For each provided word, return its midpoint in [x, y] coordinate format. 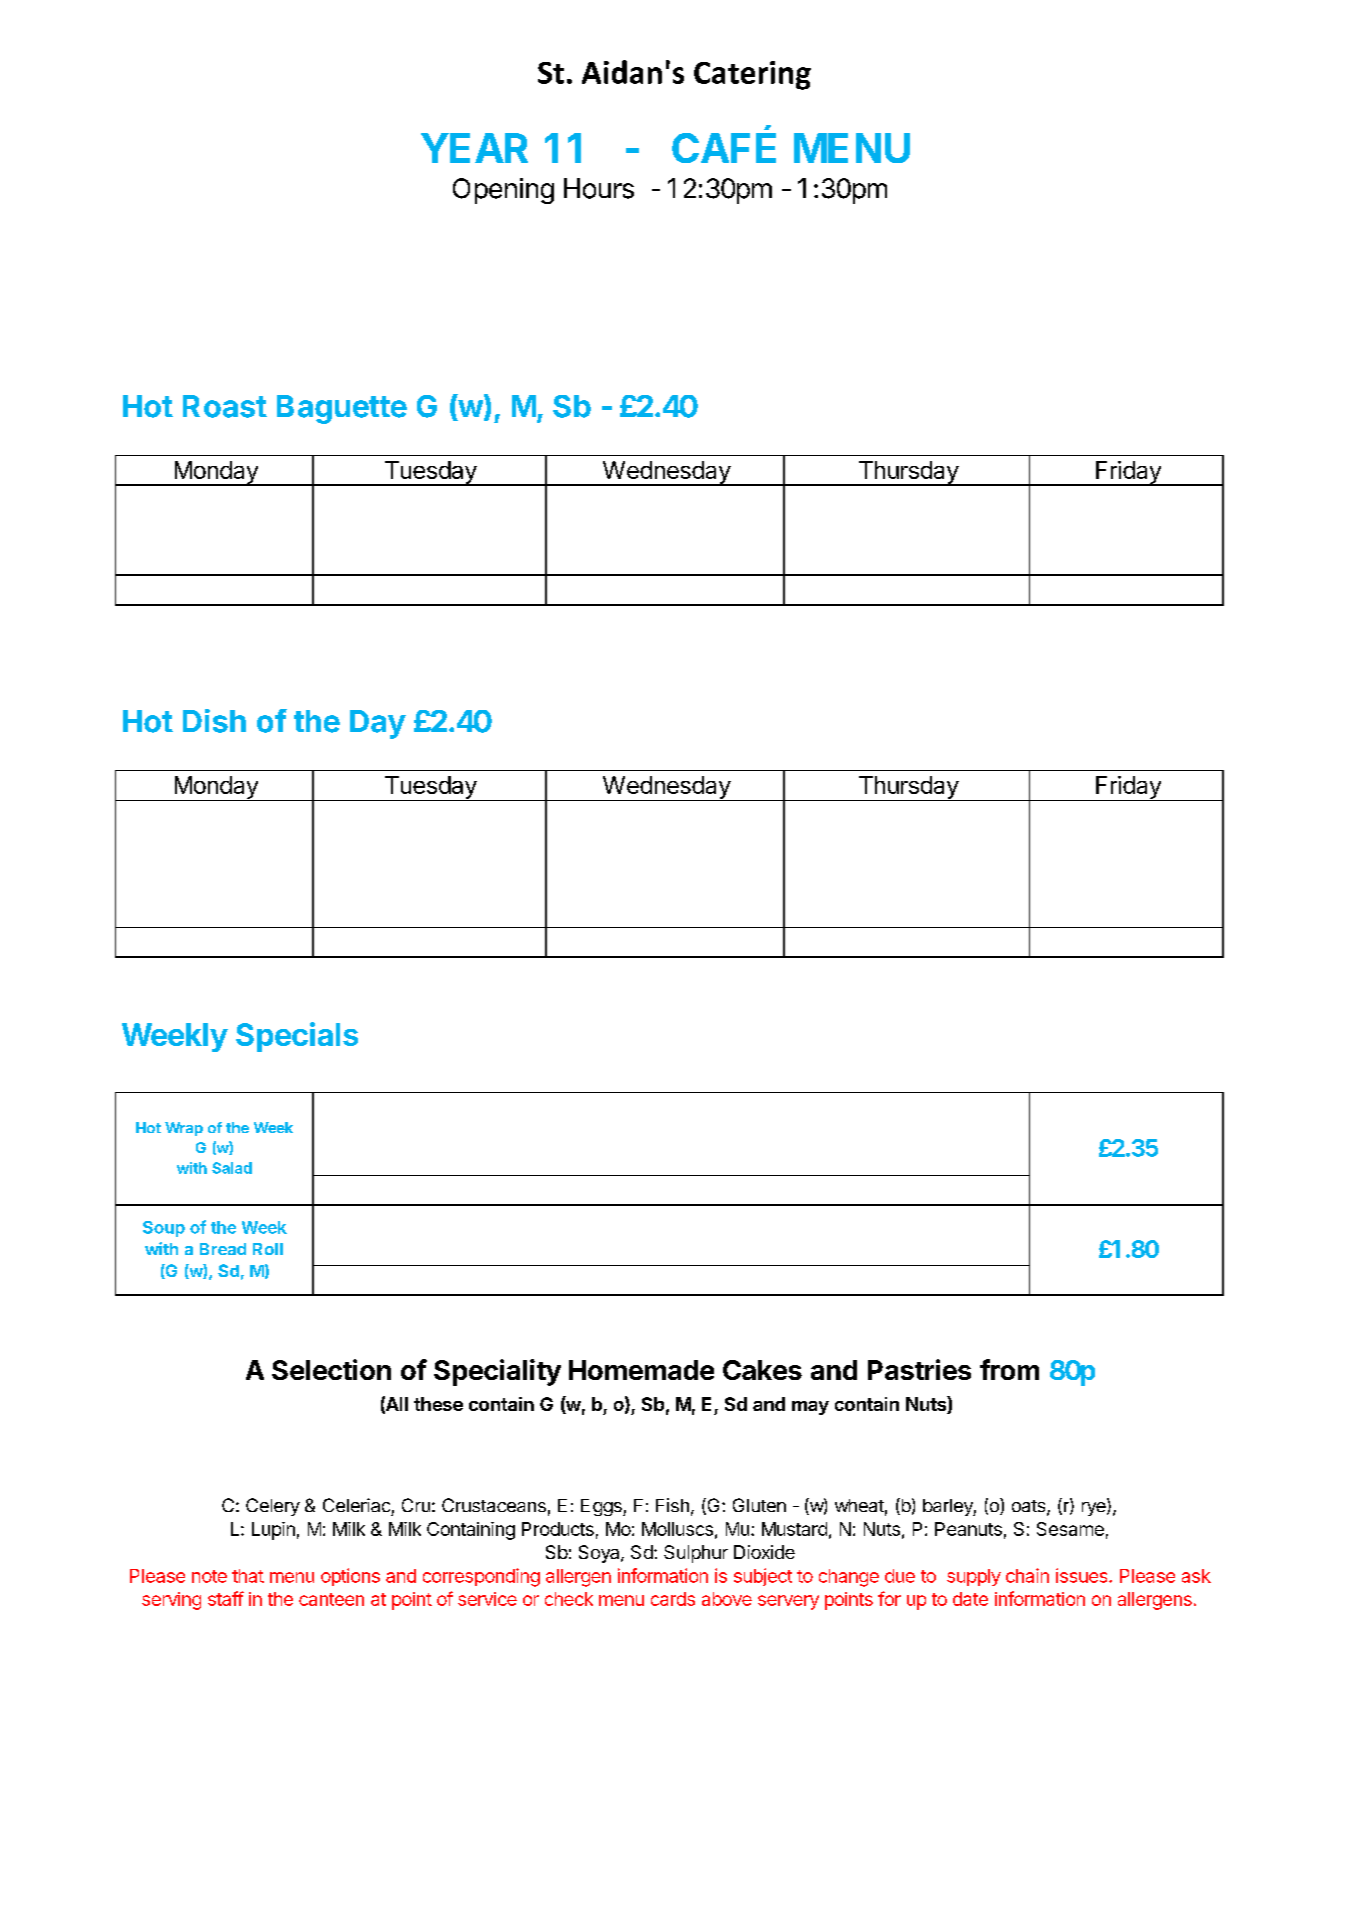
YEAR [474, 148]
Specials [297, 1037]
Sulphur [696, 1554]
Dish [214, 721]
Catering [752, 75]
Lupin [273, 1531]
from [1009, 1369]
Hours [599, 188]
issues [1083, 1575]
